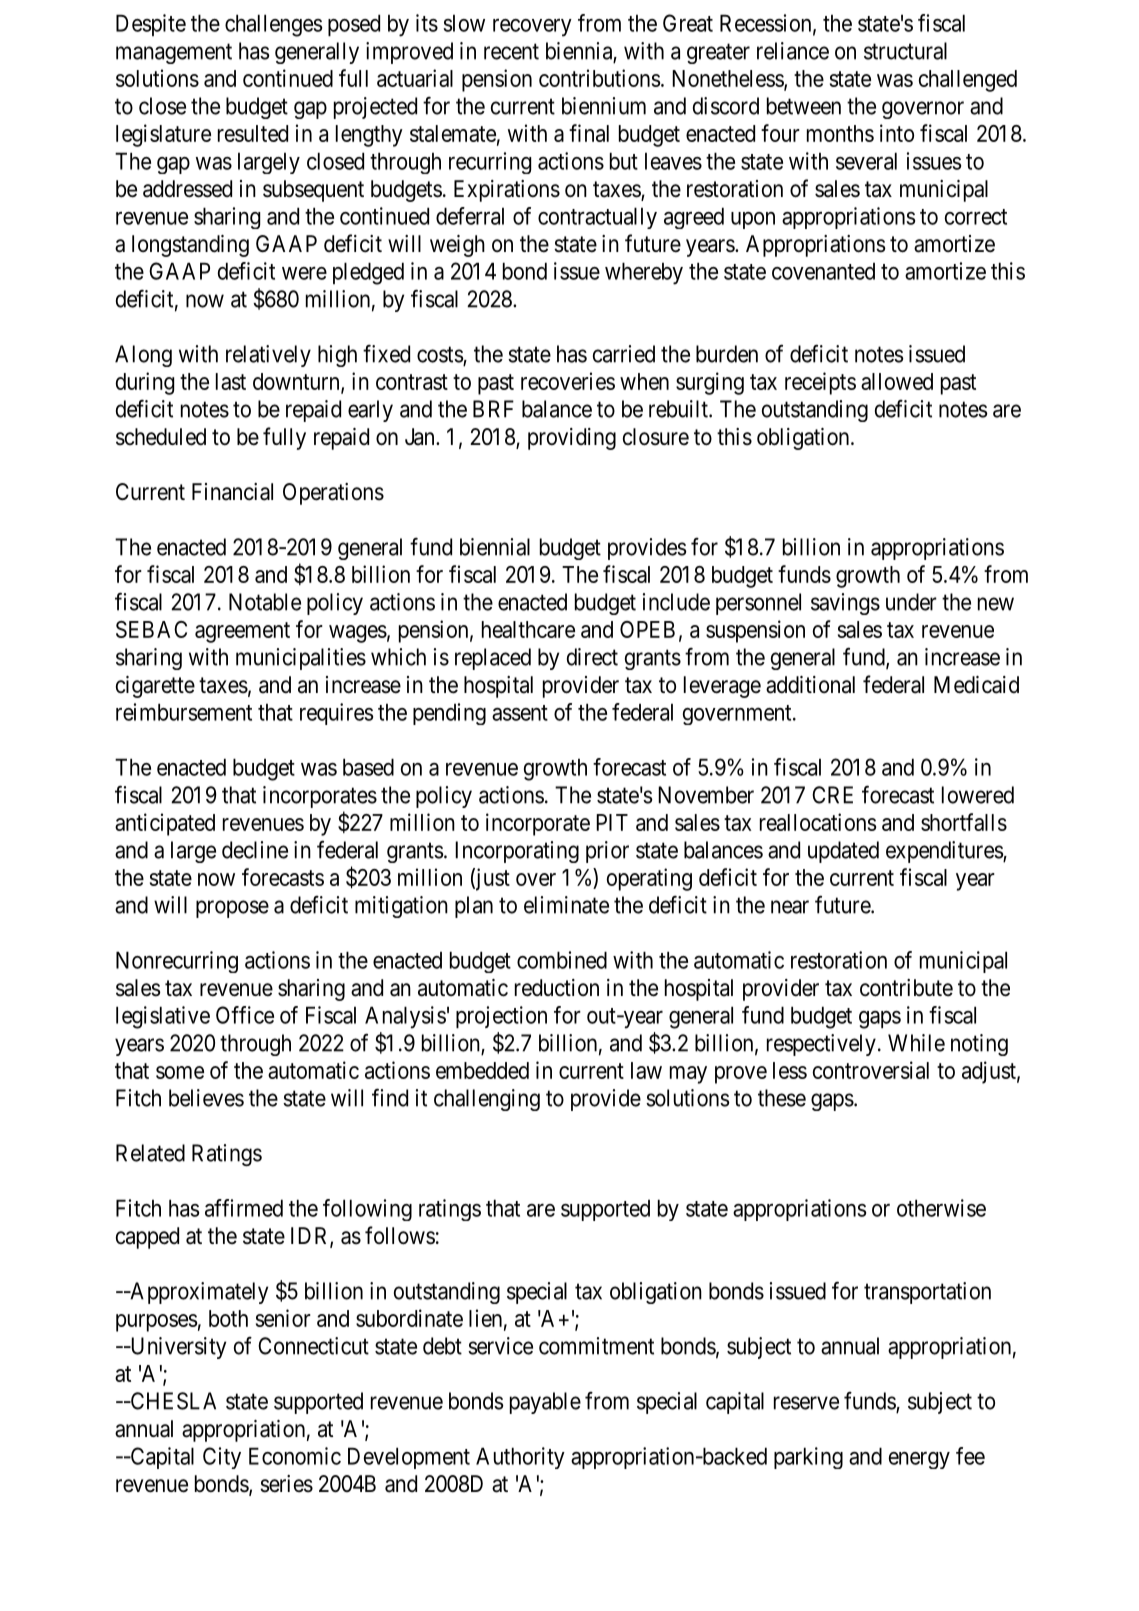  What do you see at coordinates (916, 1043) in the screenshot?
I see `While` at bounding box center [916, 1043].
